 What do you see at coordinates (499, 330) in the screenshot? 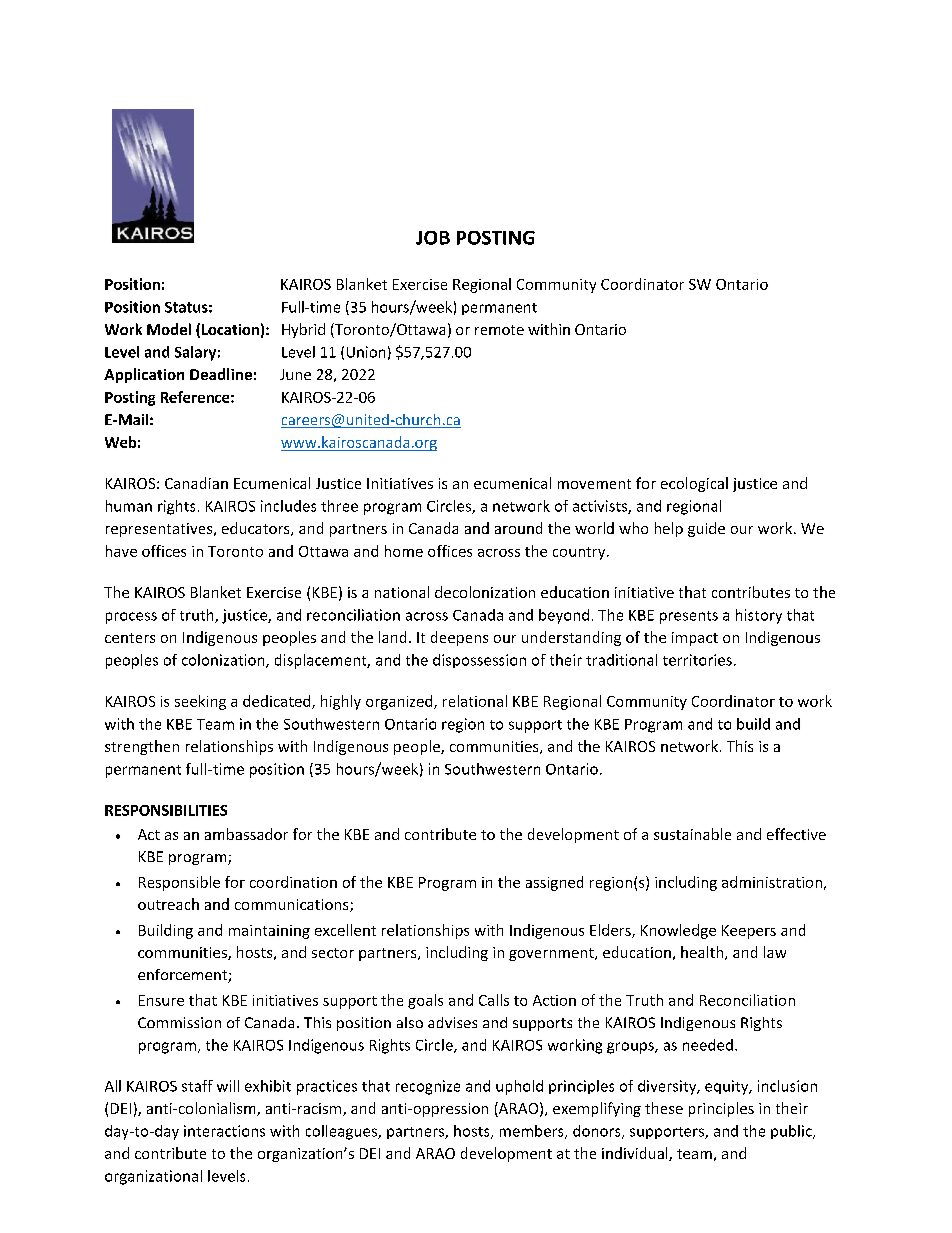
I see `remote` at bounding box center [499, 330].
